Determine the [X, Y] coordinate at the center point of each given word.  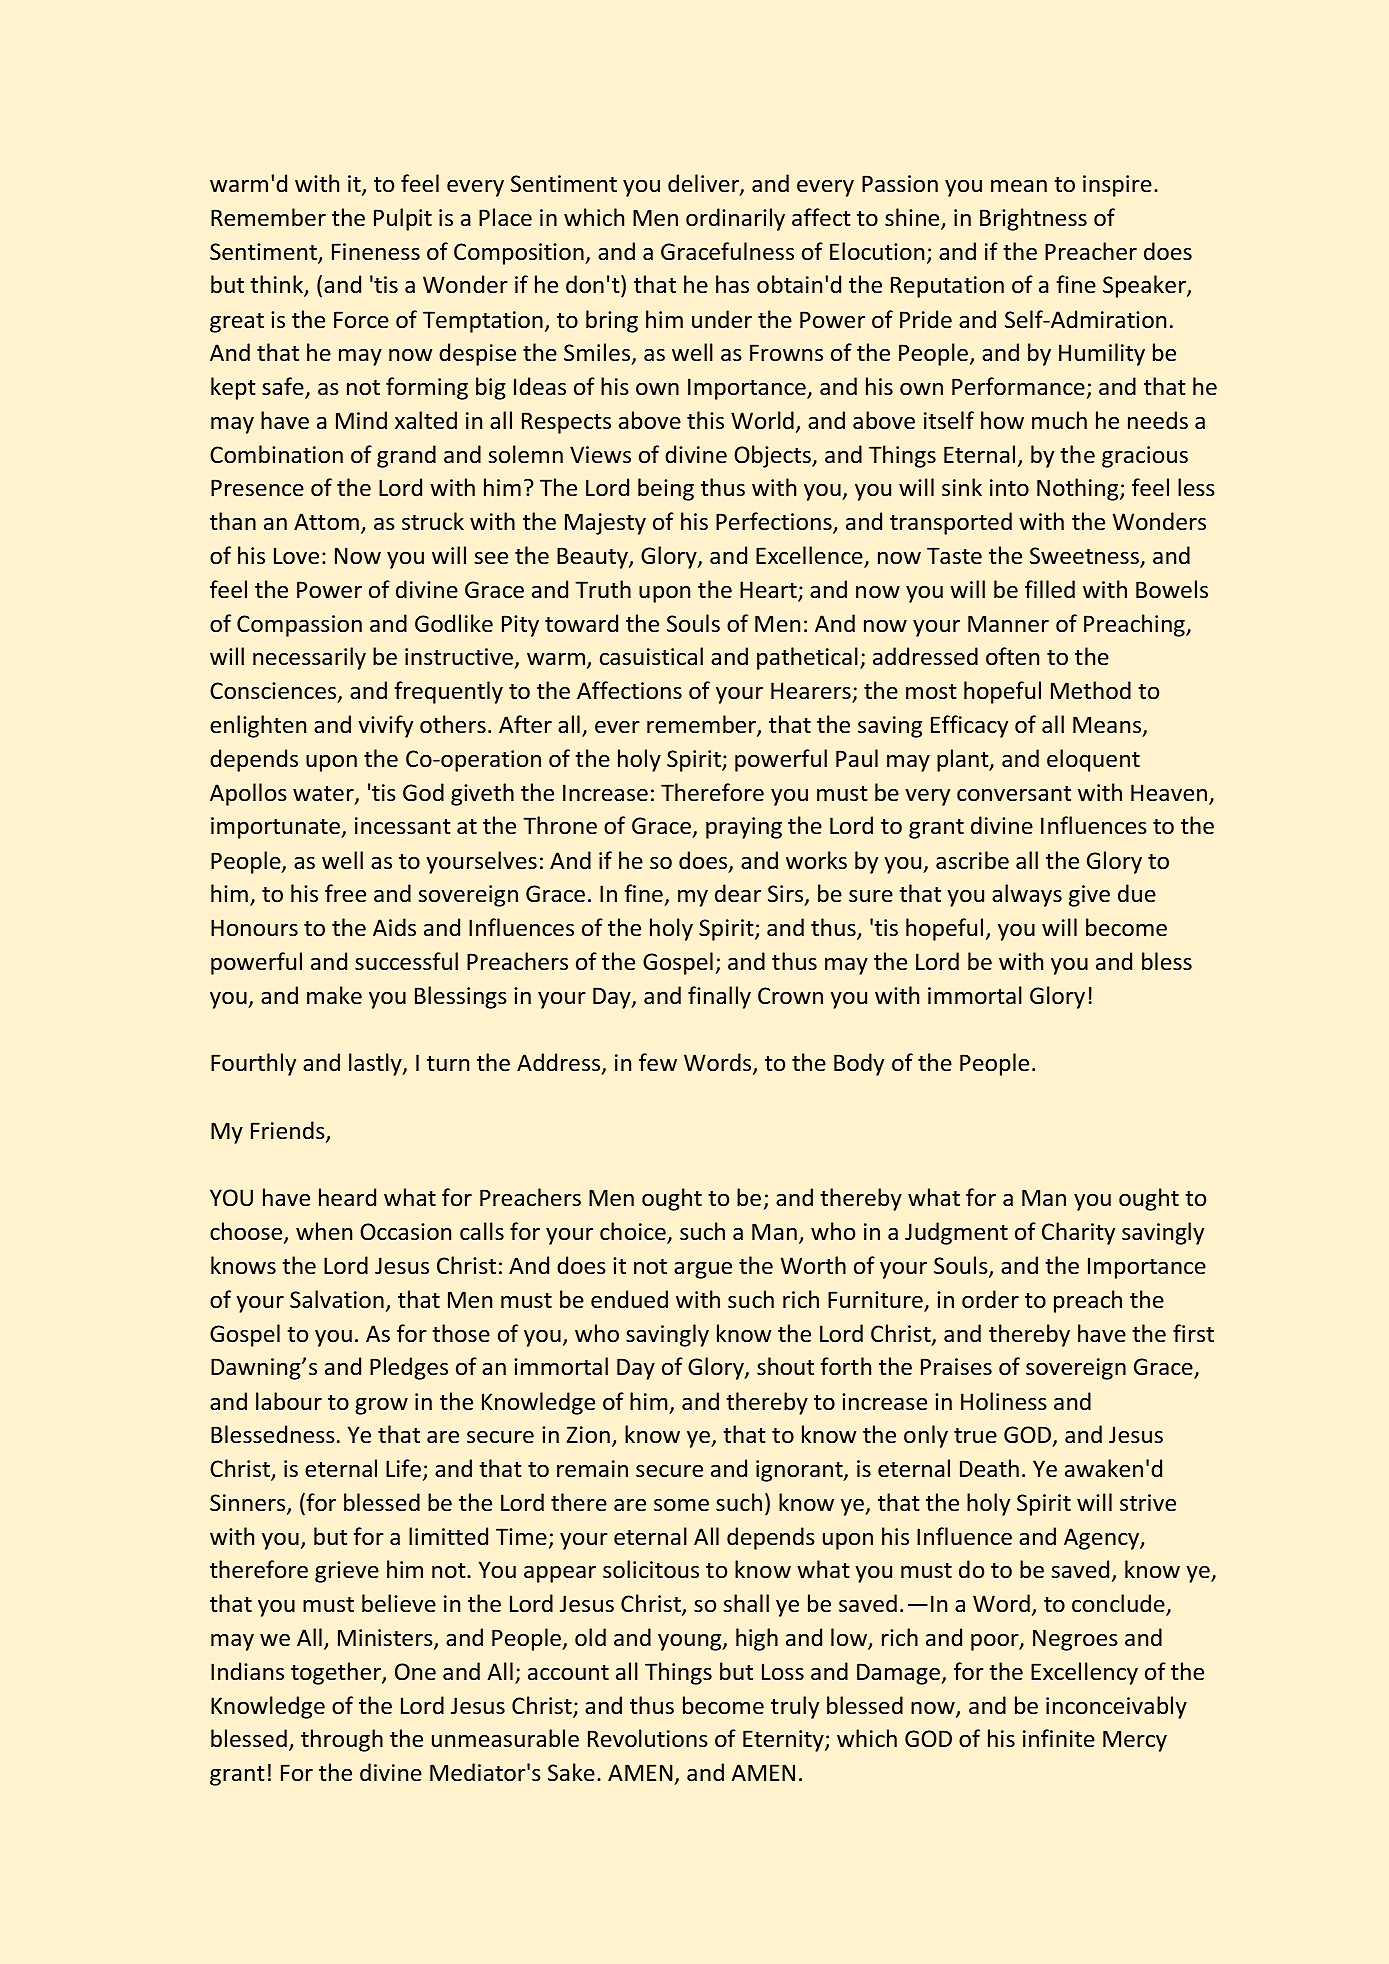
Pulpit [403, 219]
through [342, 1740]
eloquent [1093, 760]
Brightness [1033, 219]
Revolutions [648, 1738]
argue [703, 1270]
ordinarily [735, 219]
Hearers [812, 692]
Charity [1078, 1233]
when [324, 1231]
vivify [385, 726]
